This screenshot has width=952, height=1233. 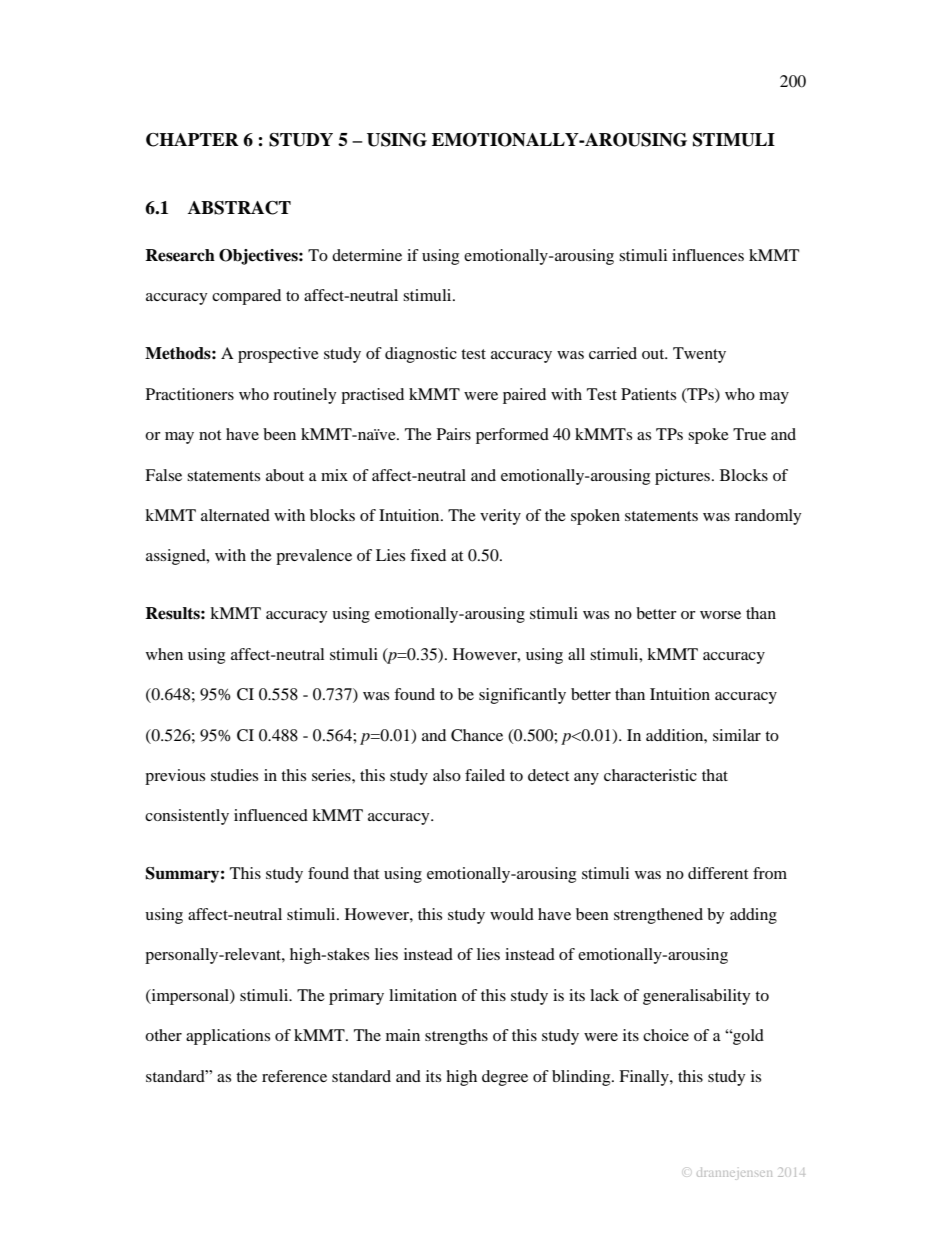 I want to click on ABSTRACT, so click(x=239, y=208).
